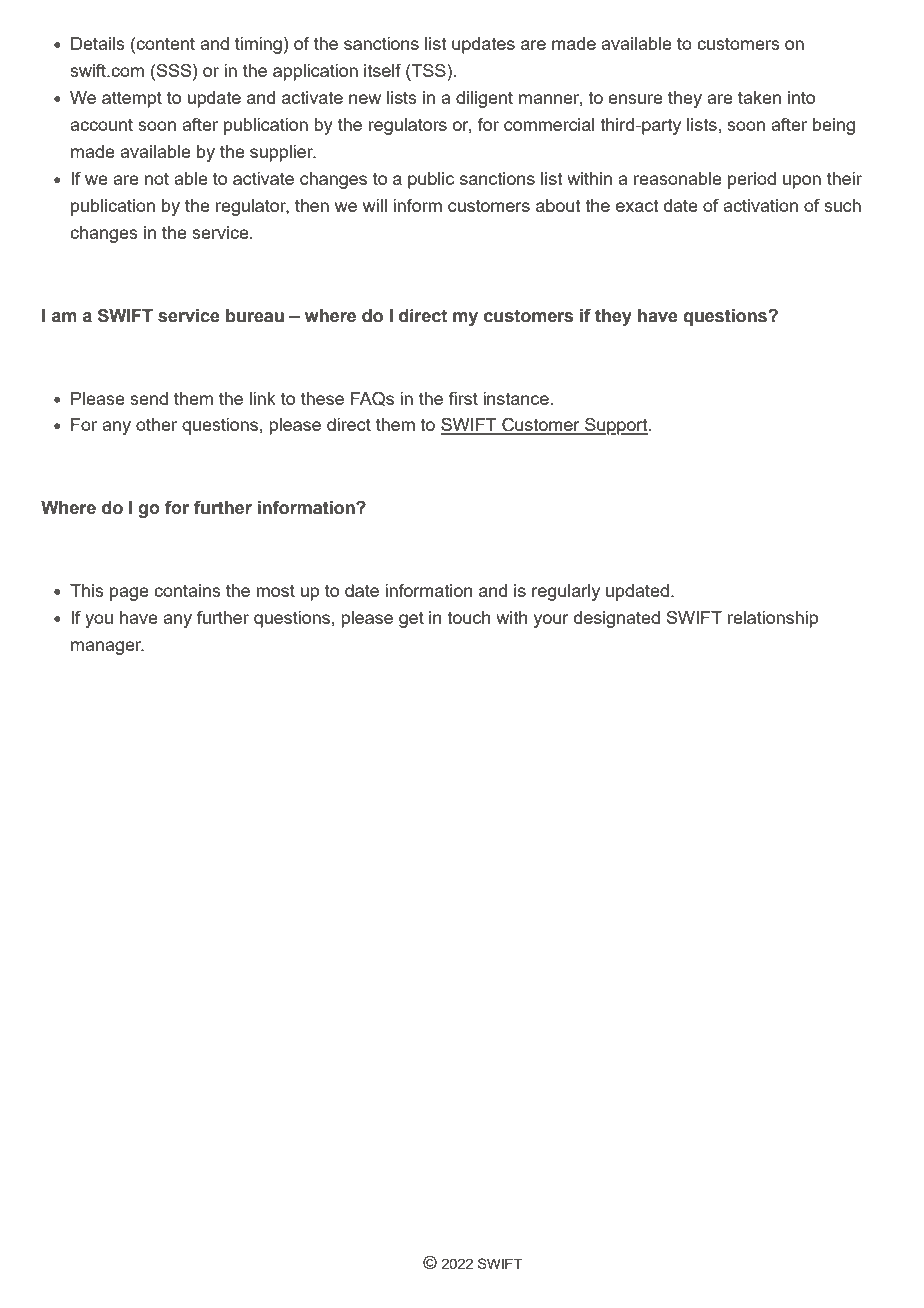 This document has width=924, height=1308. I want to click on will, so click(375, 205).
